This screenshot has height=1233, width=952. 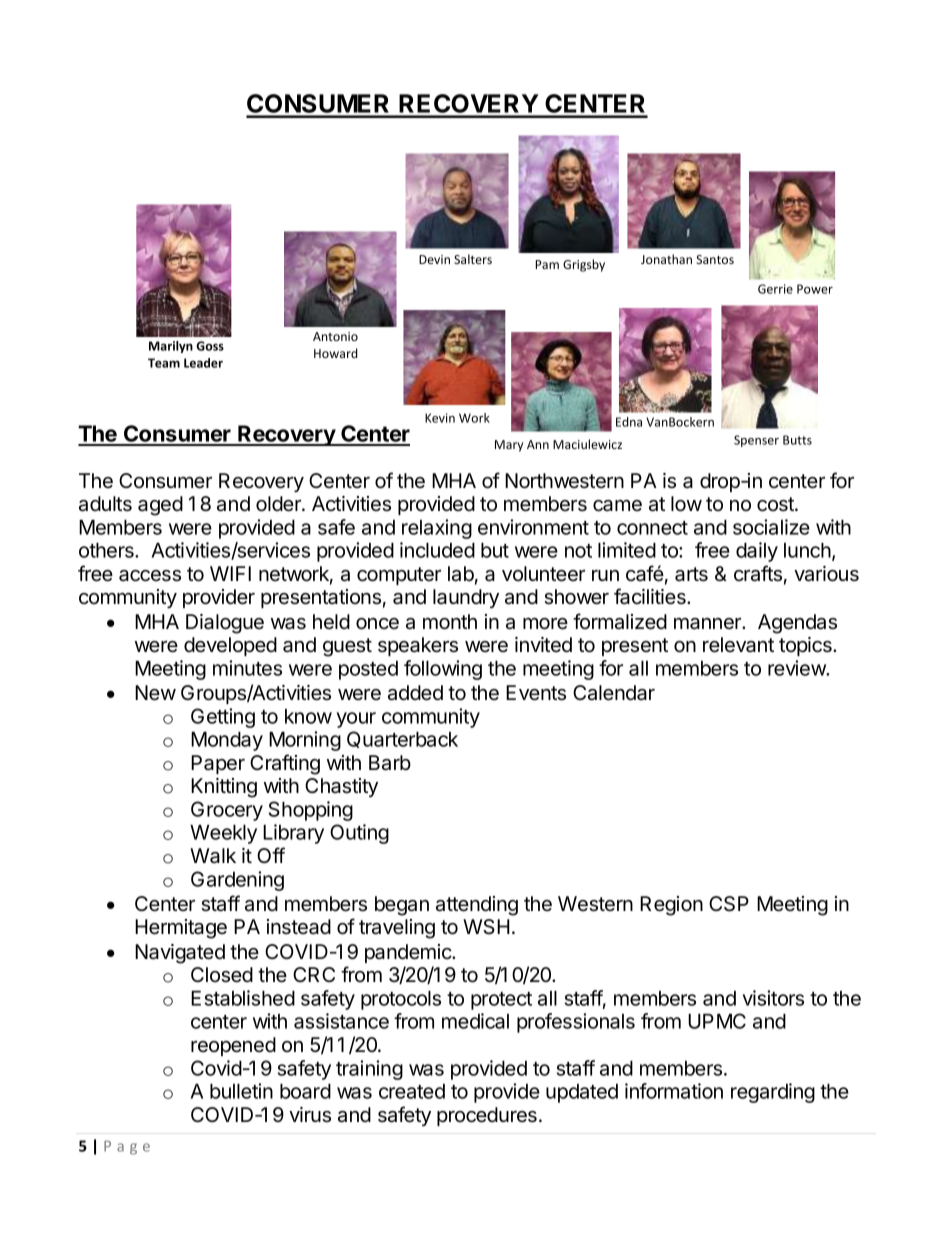 I want to click on bulletin, so click(x=241, y=1091).
